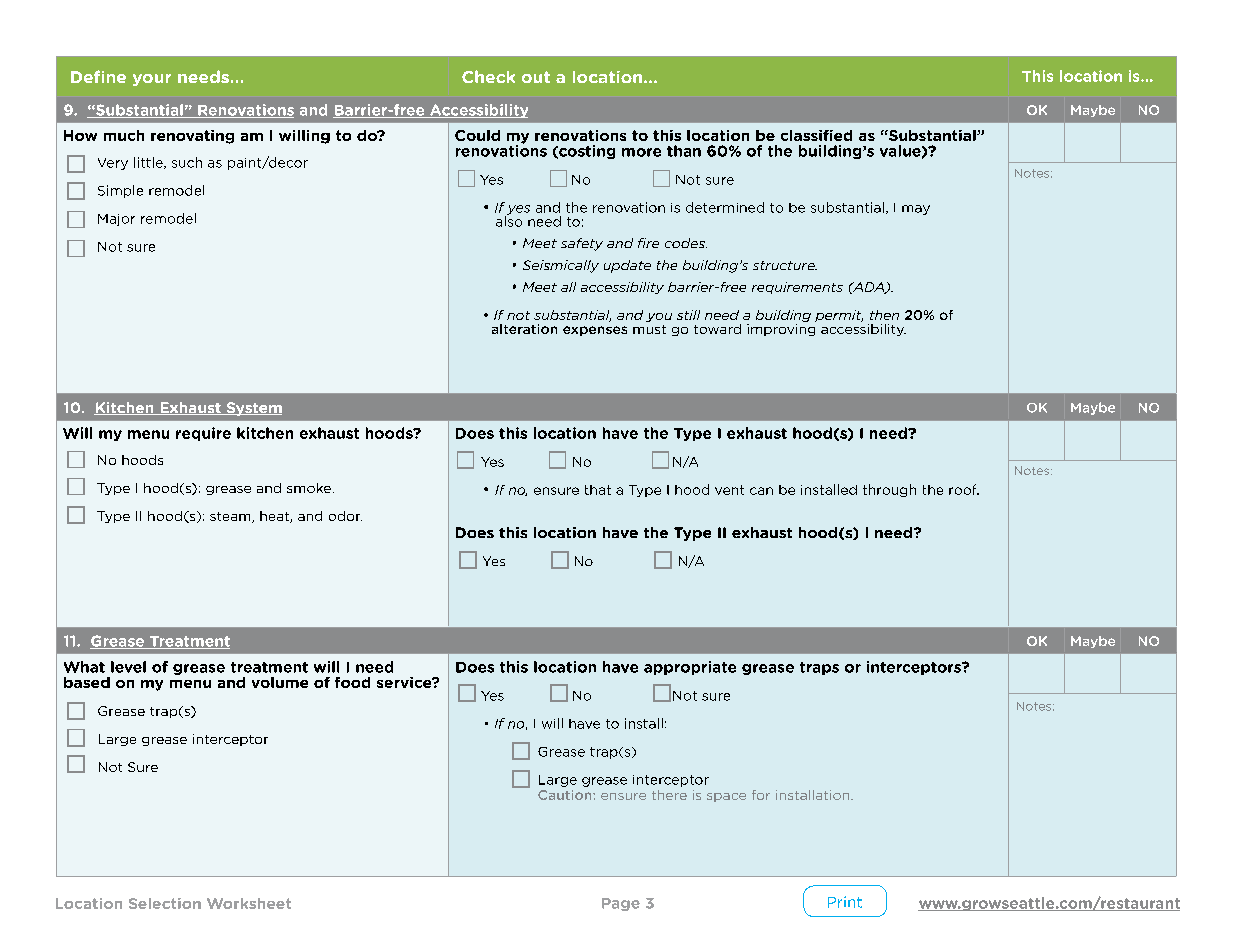 This image has width=1233, height=952. Describe the element at coordinates (621, 904) in the image. I see `Page` at that location.
